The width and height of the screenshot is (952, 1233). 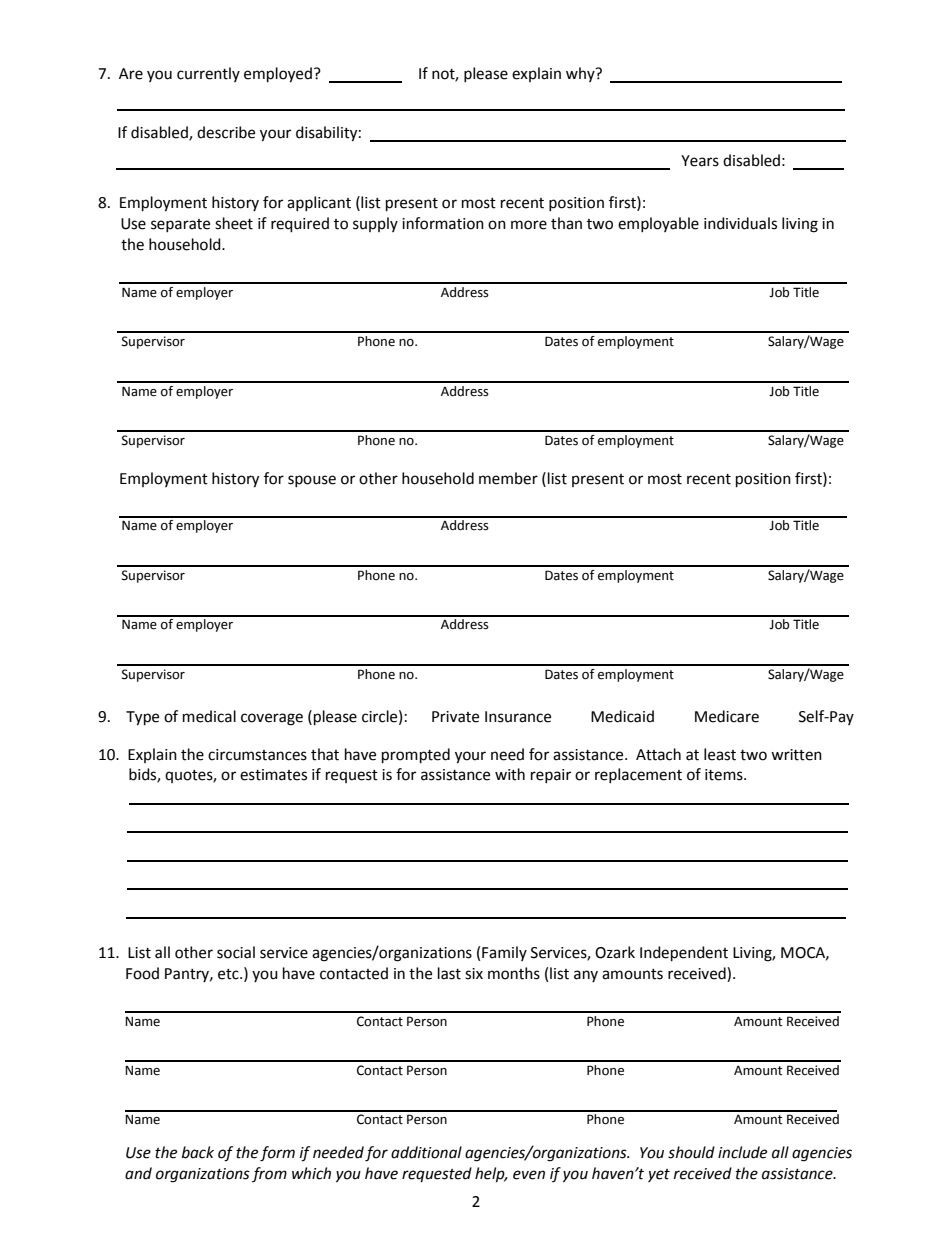 I want to click on spouse, so click(x=312, y=481).
